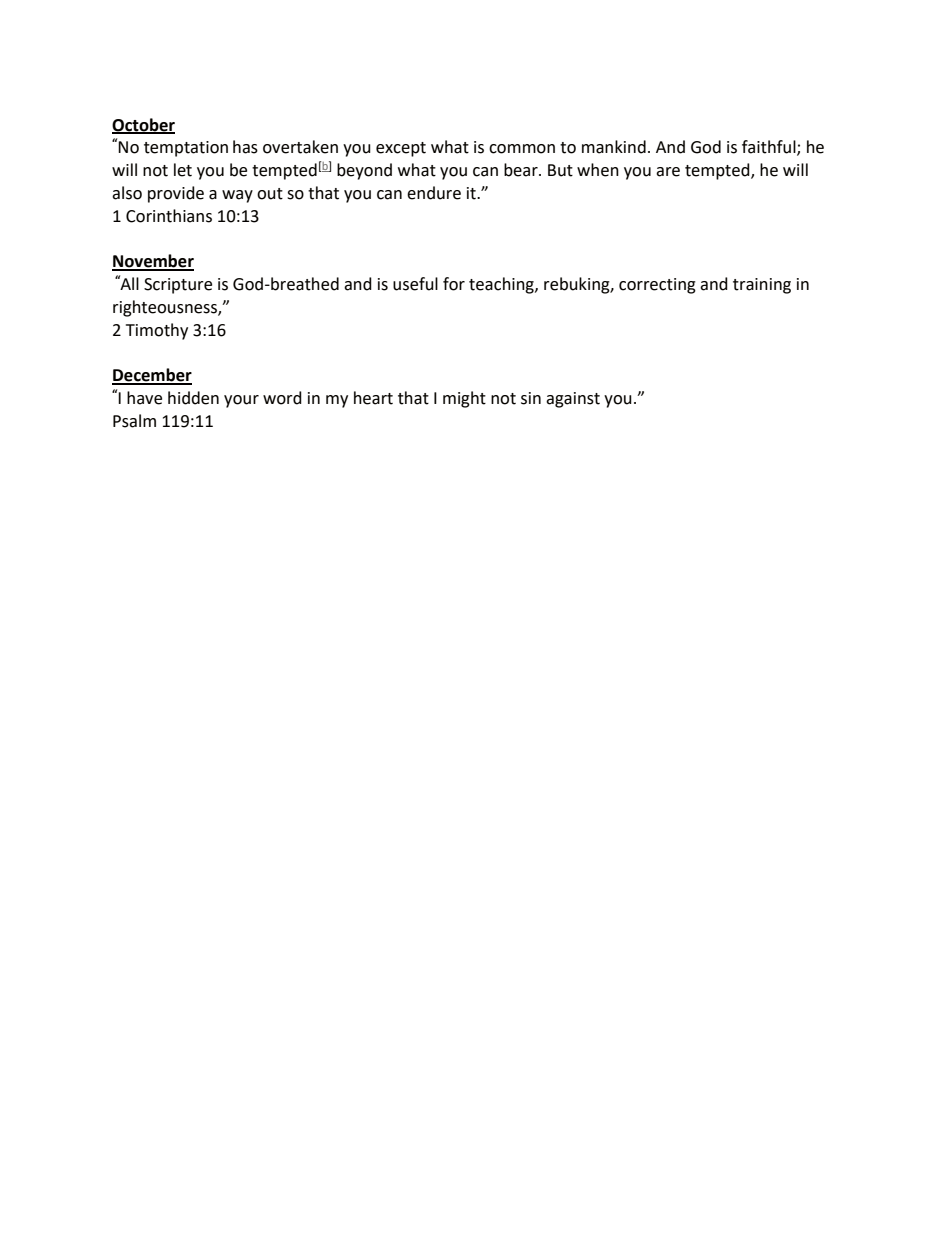  What do you see at coordinates (657, 286) in the document?
I see `correcting` at bounding box center [657, 286].
